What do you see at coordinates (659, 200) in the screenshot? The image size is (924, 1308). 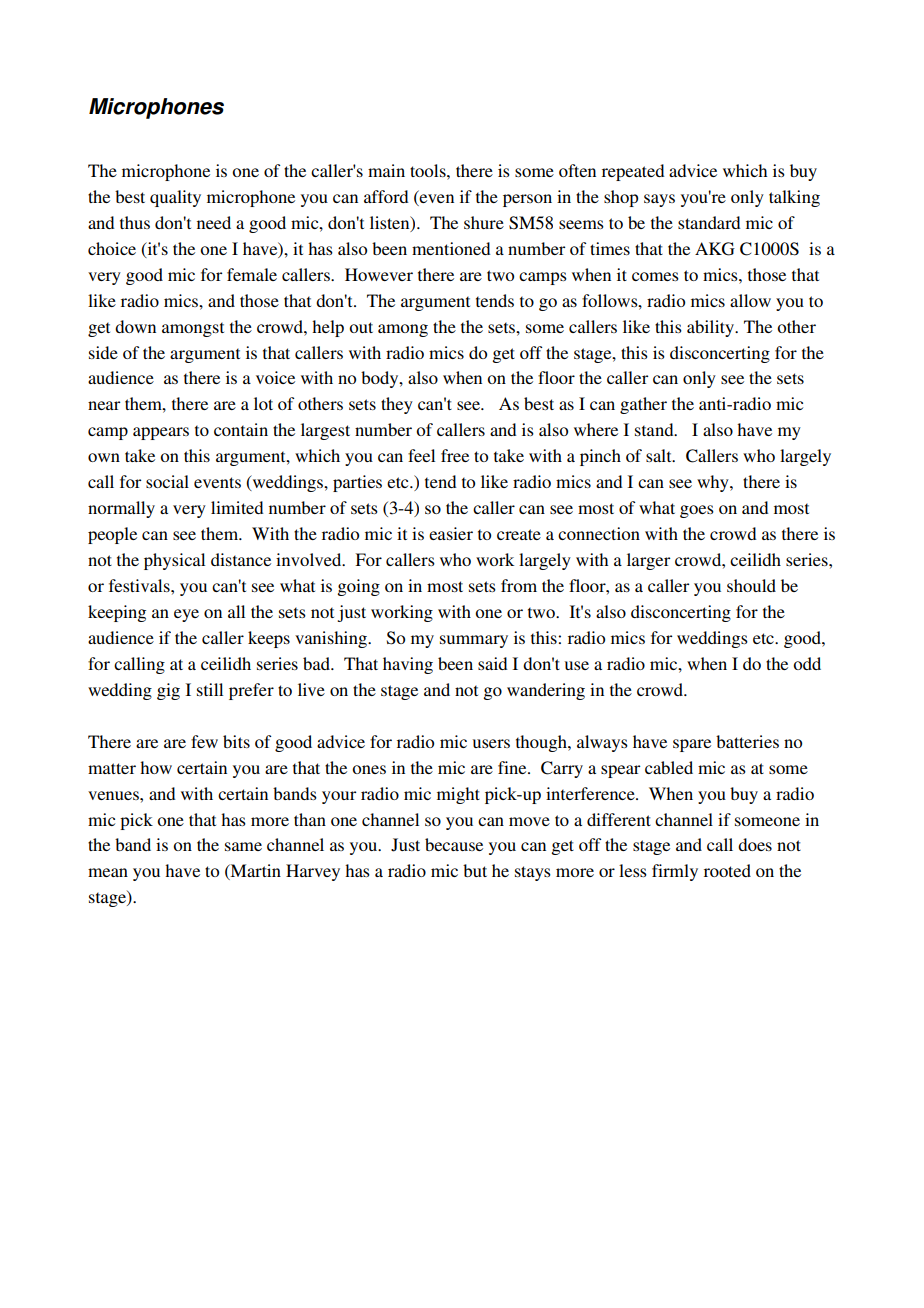 I see `says` at bounding box center [659, 200].
